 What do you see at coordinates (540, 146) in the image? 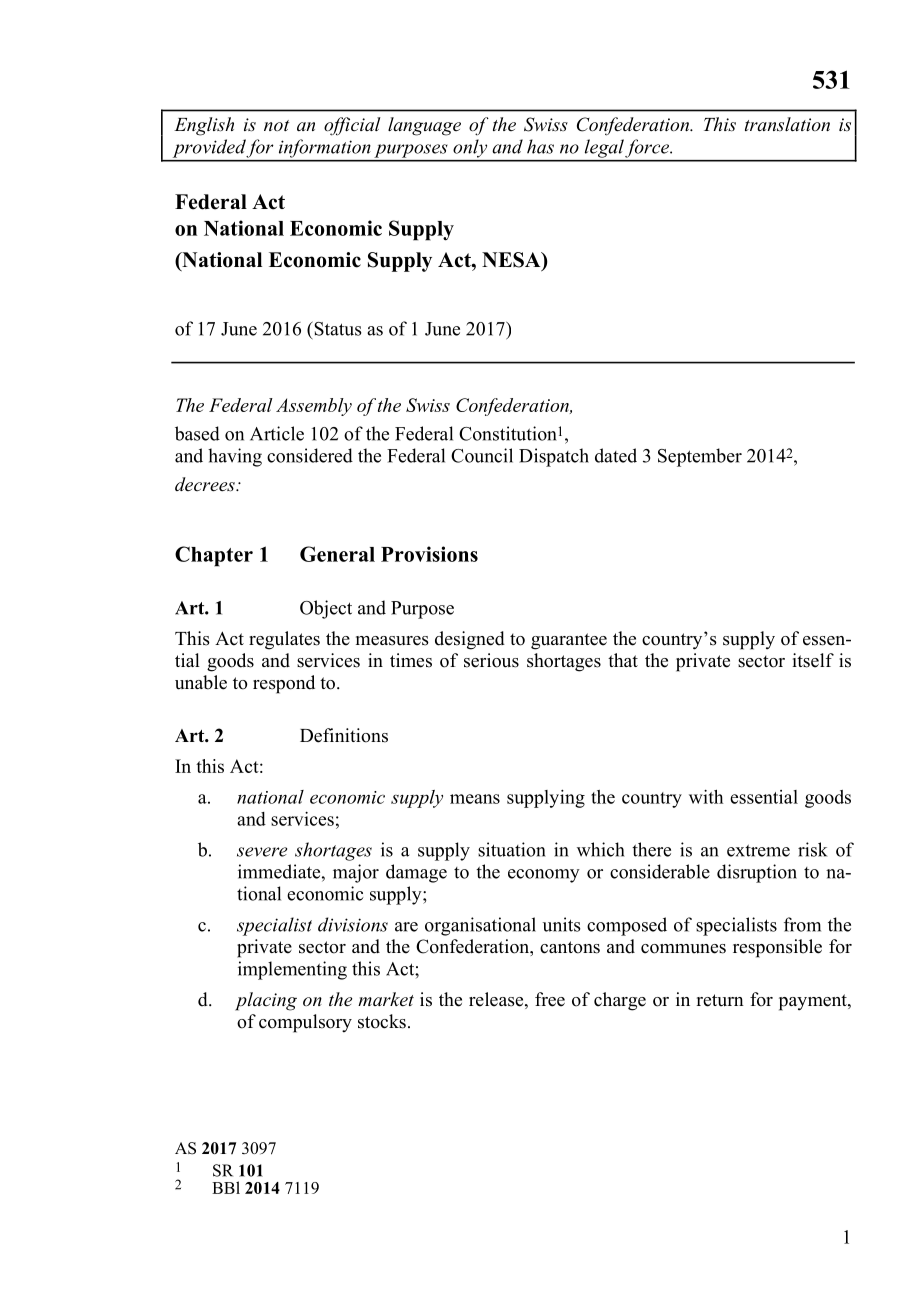
I see `has` at bounding box center [540, 146].
